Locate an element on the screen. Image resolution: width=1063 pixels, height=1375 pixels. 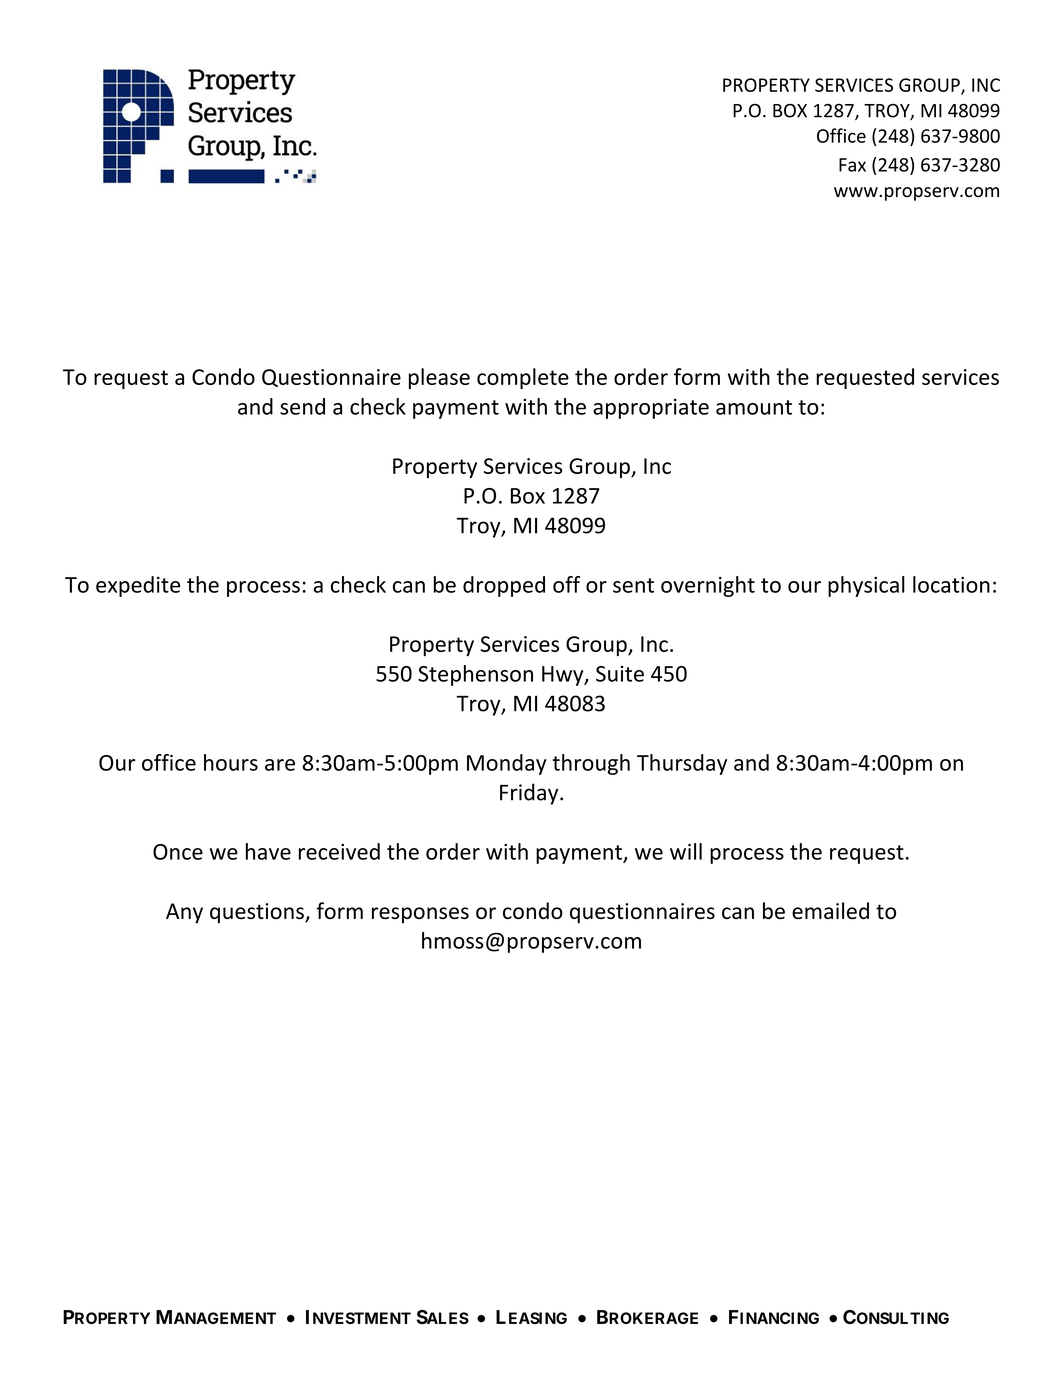
expedite is located at coordinates (138, 586).
